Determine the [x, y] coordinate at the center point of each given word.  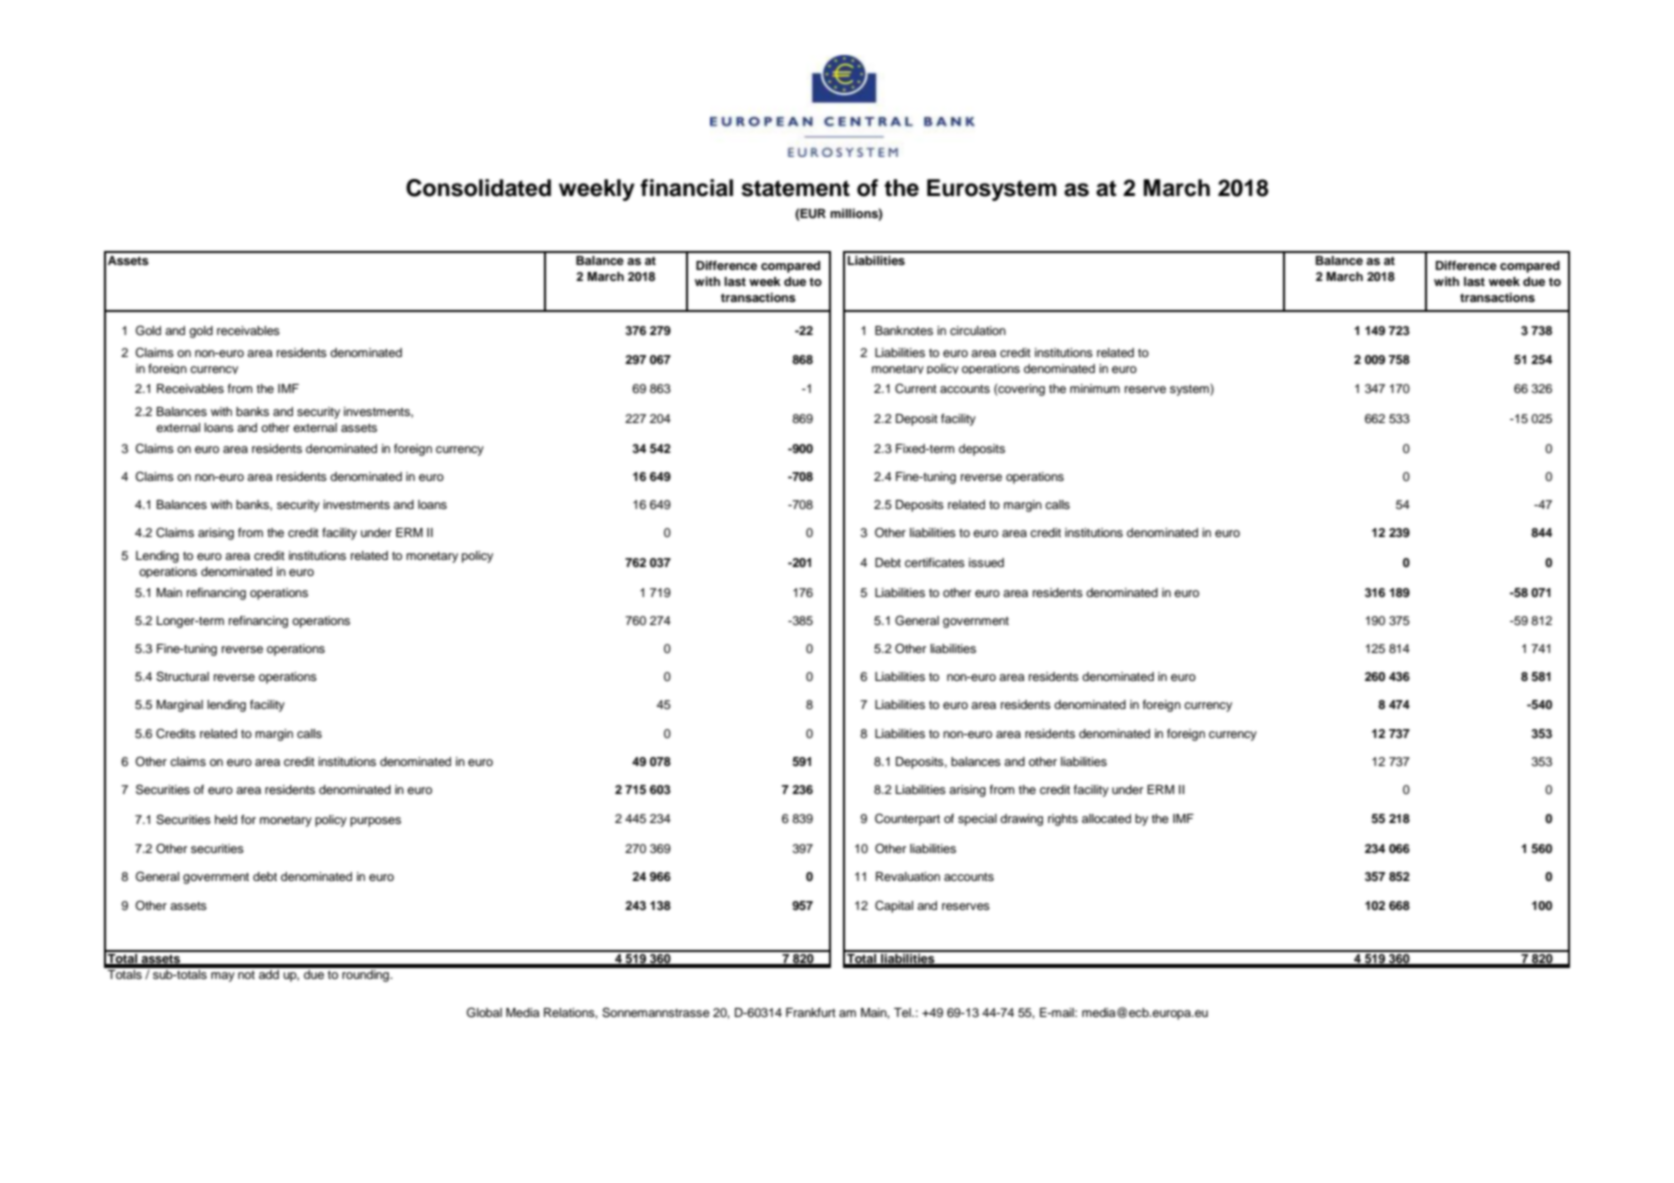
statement [796, 188]
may [223, 977]
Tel [903, 1012]
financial [686, 188]
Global [484, 1012]
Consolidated [478, 188]
